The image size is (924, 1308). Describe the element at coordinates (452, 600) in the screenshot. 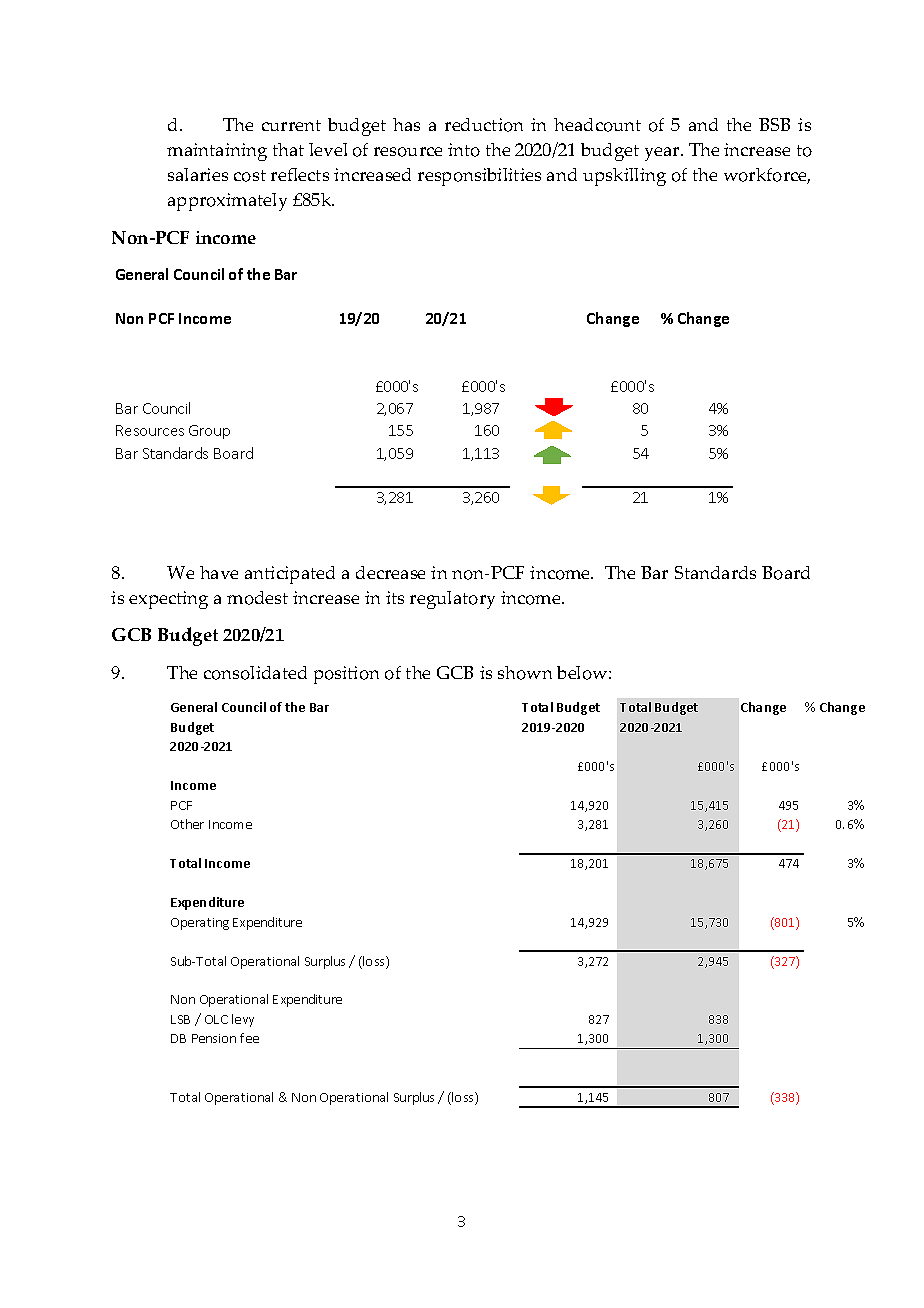

I see `regulatory` at that location.
